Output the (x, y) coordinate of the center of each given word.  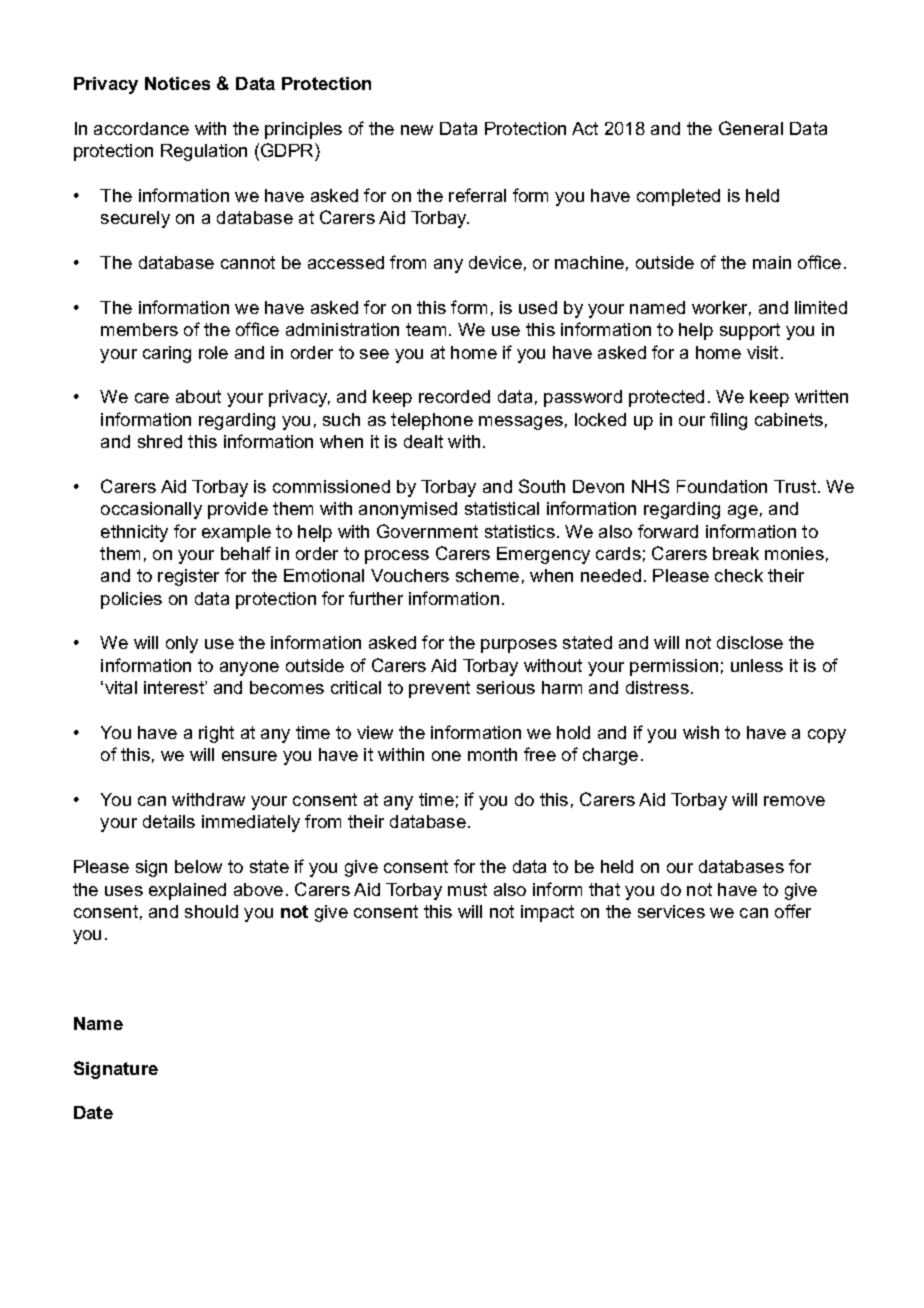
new (417, 130)
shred (160, 441)
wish (701, 732)
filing (728, 421)
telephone (432, 421)
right (216, 734)
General (751, 128)
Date (93, 1112)
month (492, 754)
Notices (177, 83)
